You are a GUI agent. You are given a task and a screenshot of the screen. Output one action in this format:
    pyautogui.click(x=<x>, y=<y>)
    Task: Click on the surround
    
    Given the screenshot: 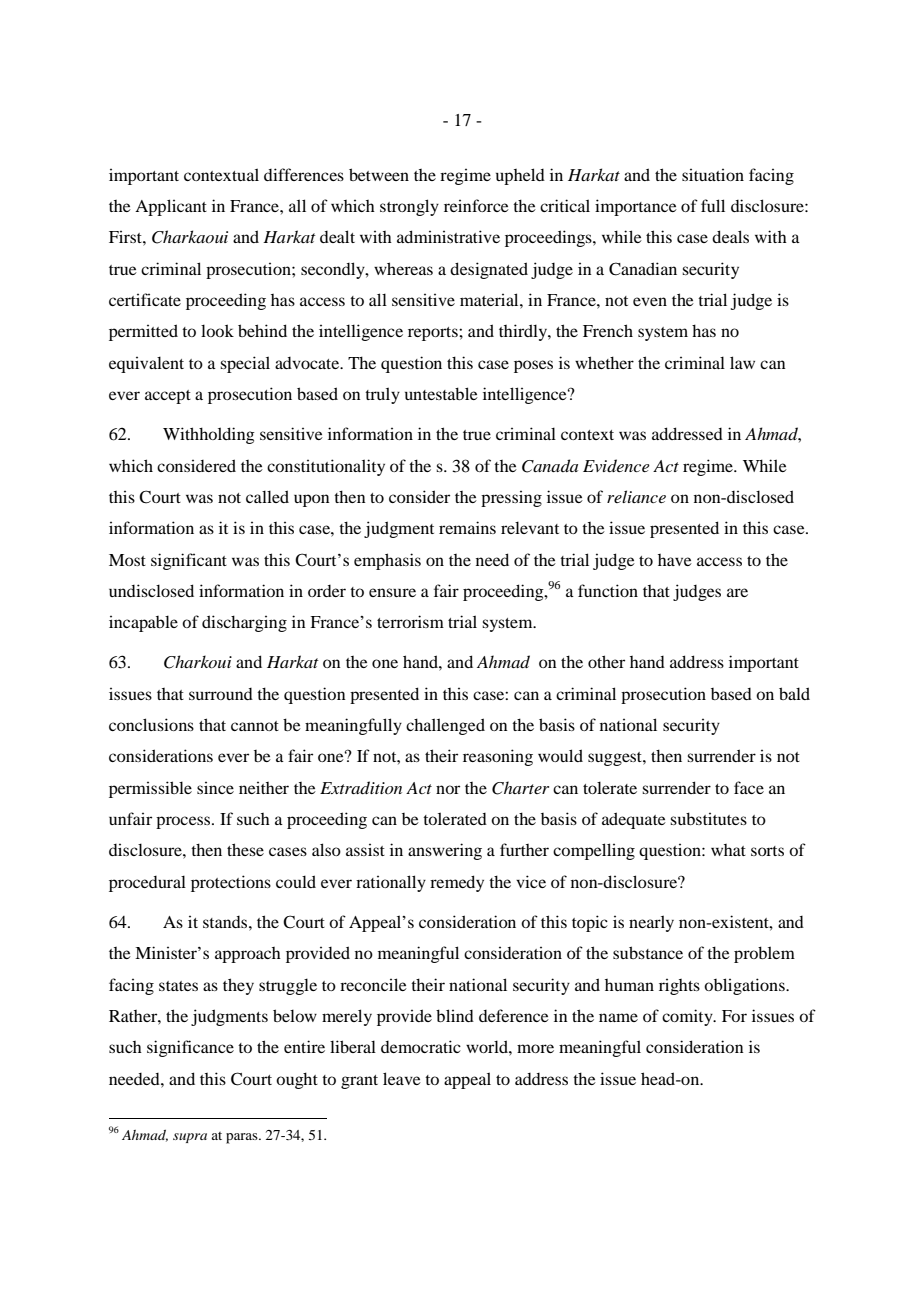 What is the action you would take?
    pyautogui.click(x=221, y=694)
